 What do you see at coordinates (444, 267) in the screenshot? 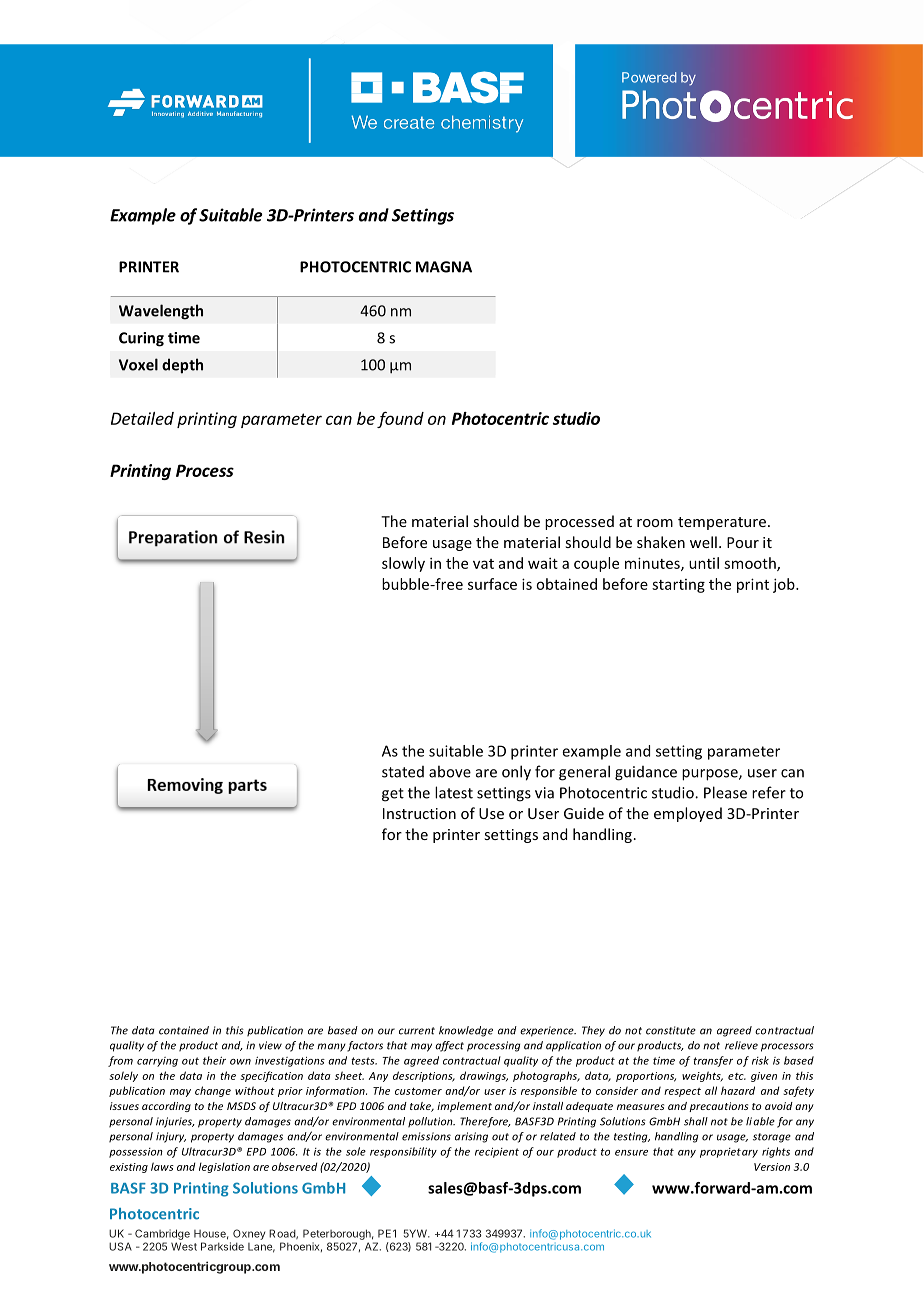
I see `MAGNA` at bounding box center [444, 267].
